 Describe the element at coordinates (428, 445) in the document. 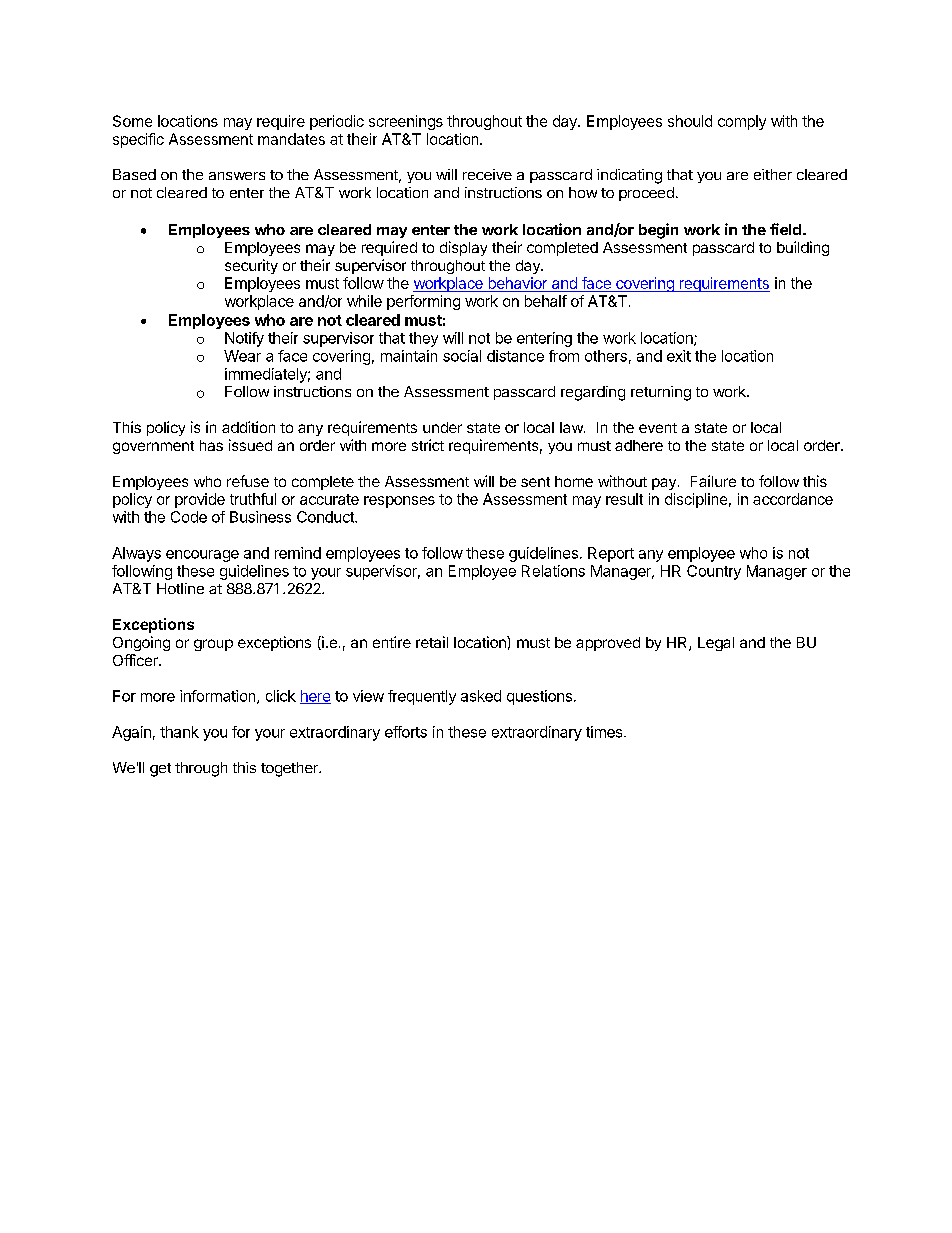

I see `strict` at that location.
